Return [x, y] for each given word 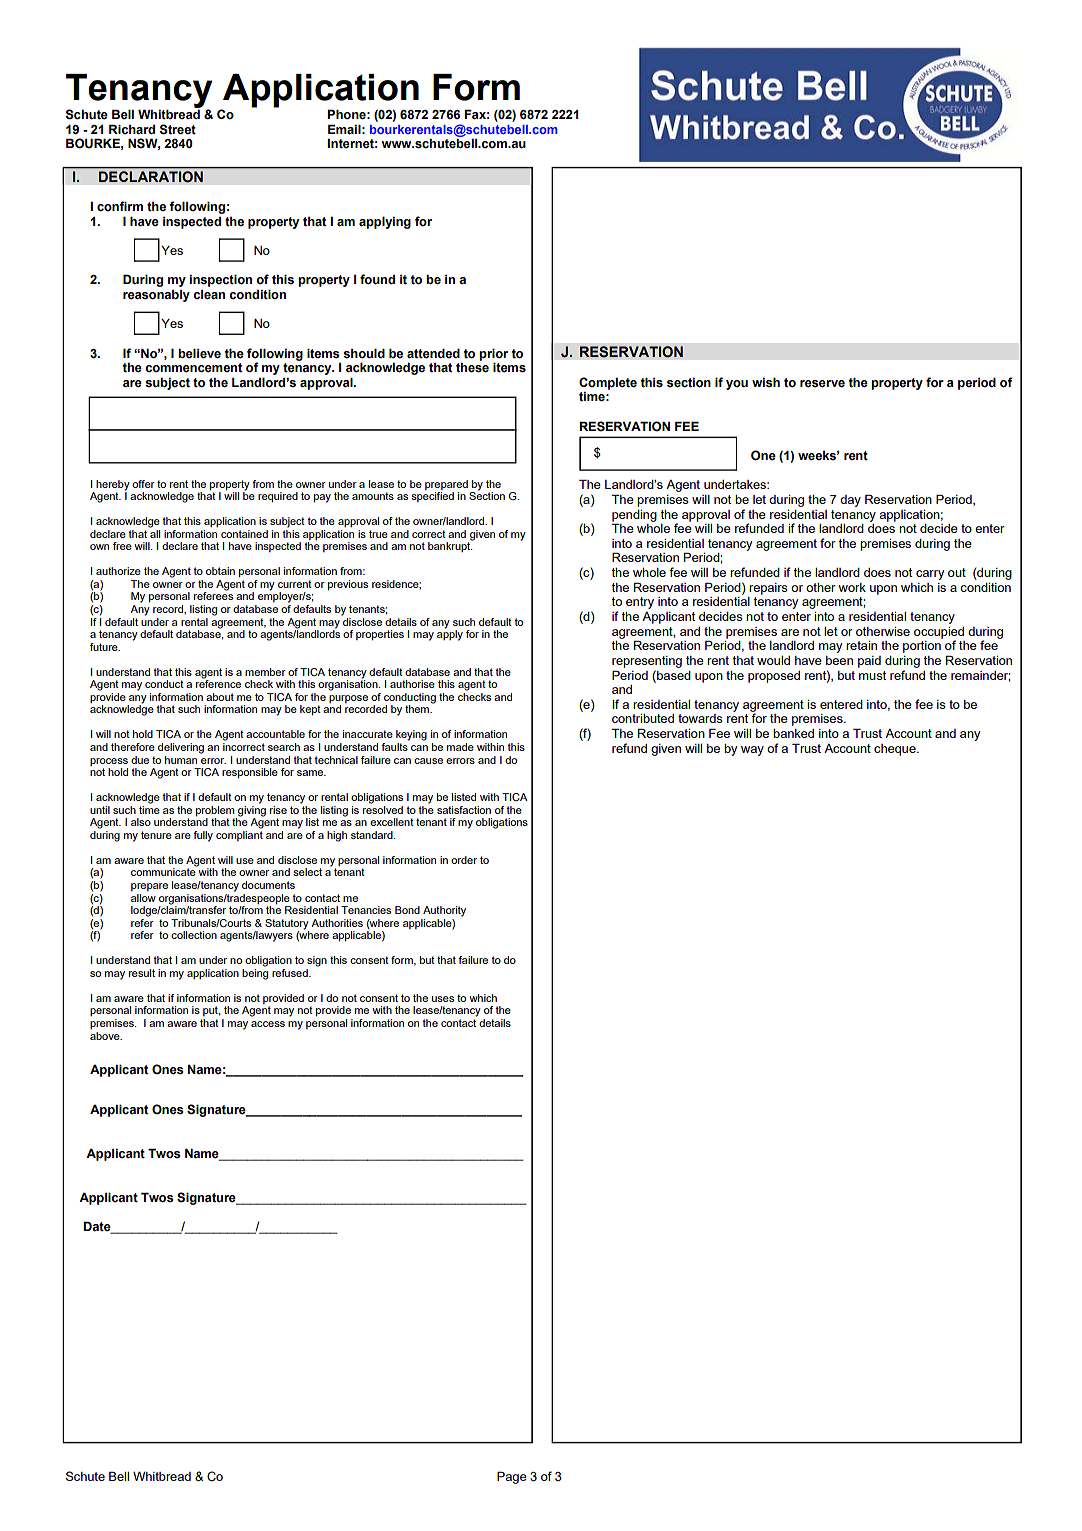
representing [647, 662]
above [106, 1036]
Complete [608, 383]
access [268, 1024]
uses [443, 999]
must [872, 675]
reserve [822, 384]
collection [194, 935]
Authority [444, 911]
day [850, 501]
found [377, 279]
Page [512, 1477]
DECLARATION [151, 175]
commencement [193, 368]
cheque [896, 750]
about [220, 697]
